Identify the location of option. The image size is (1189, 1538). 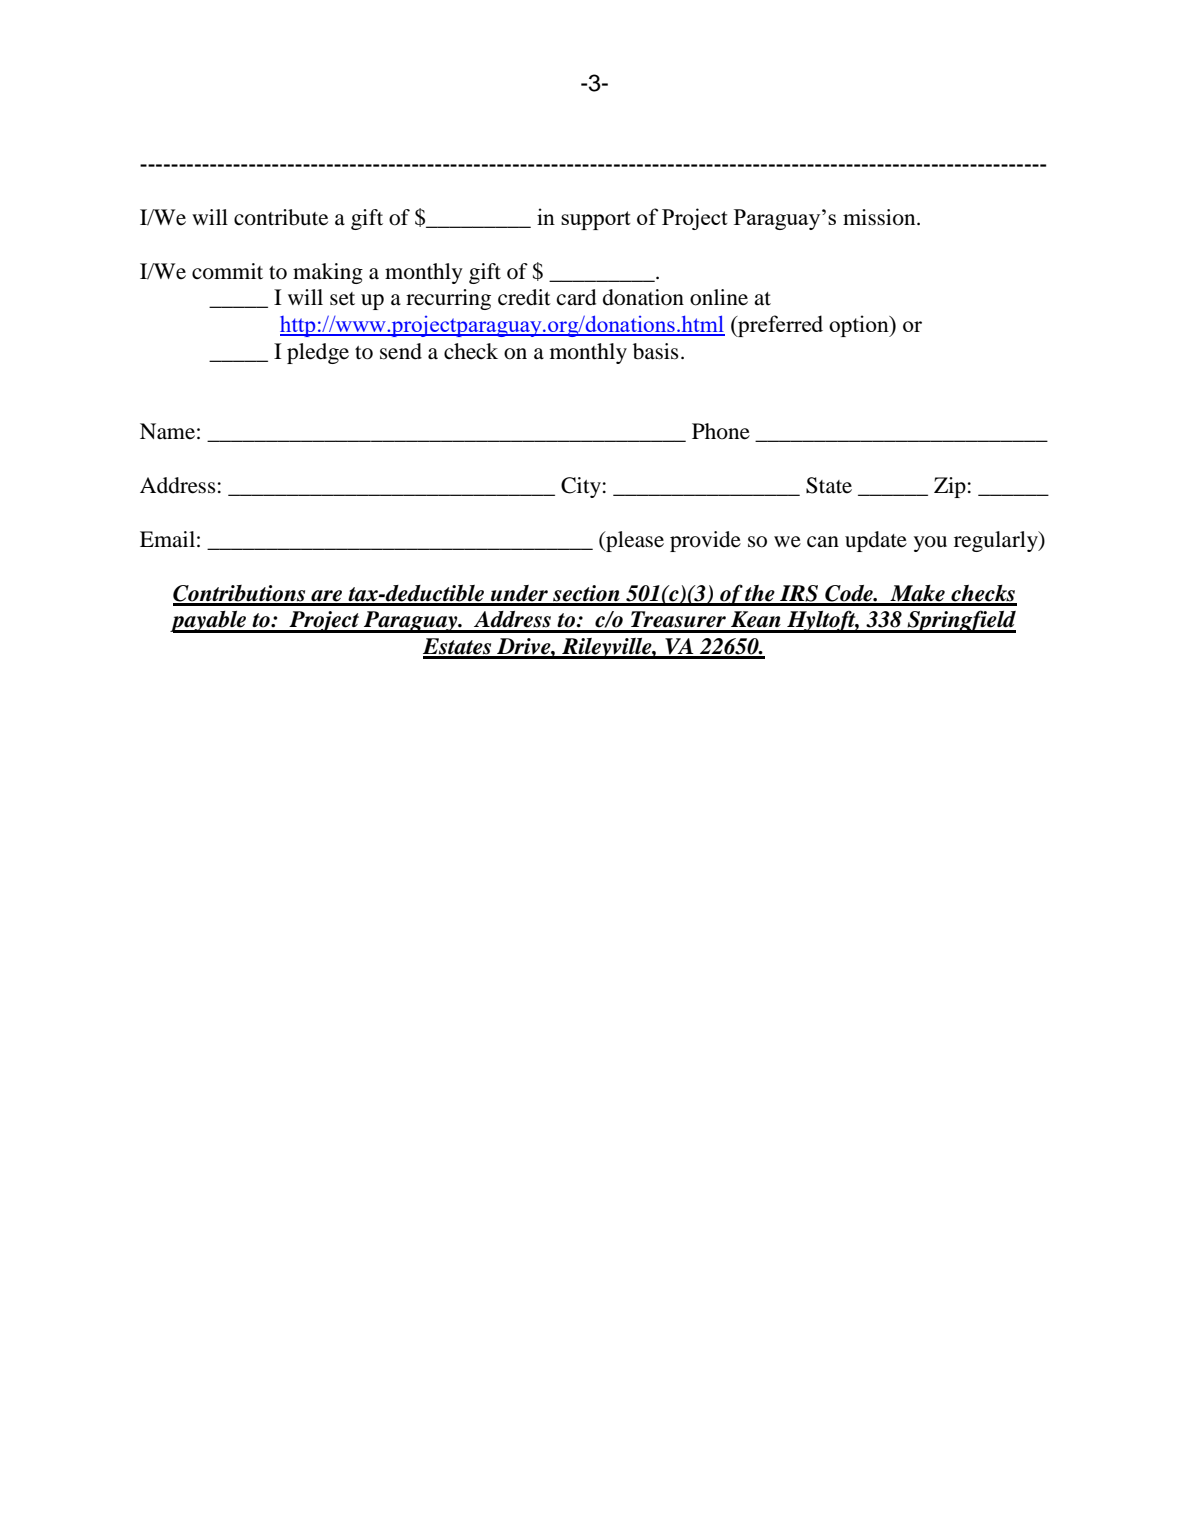
(860, 326).
